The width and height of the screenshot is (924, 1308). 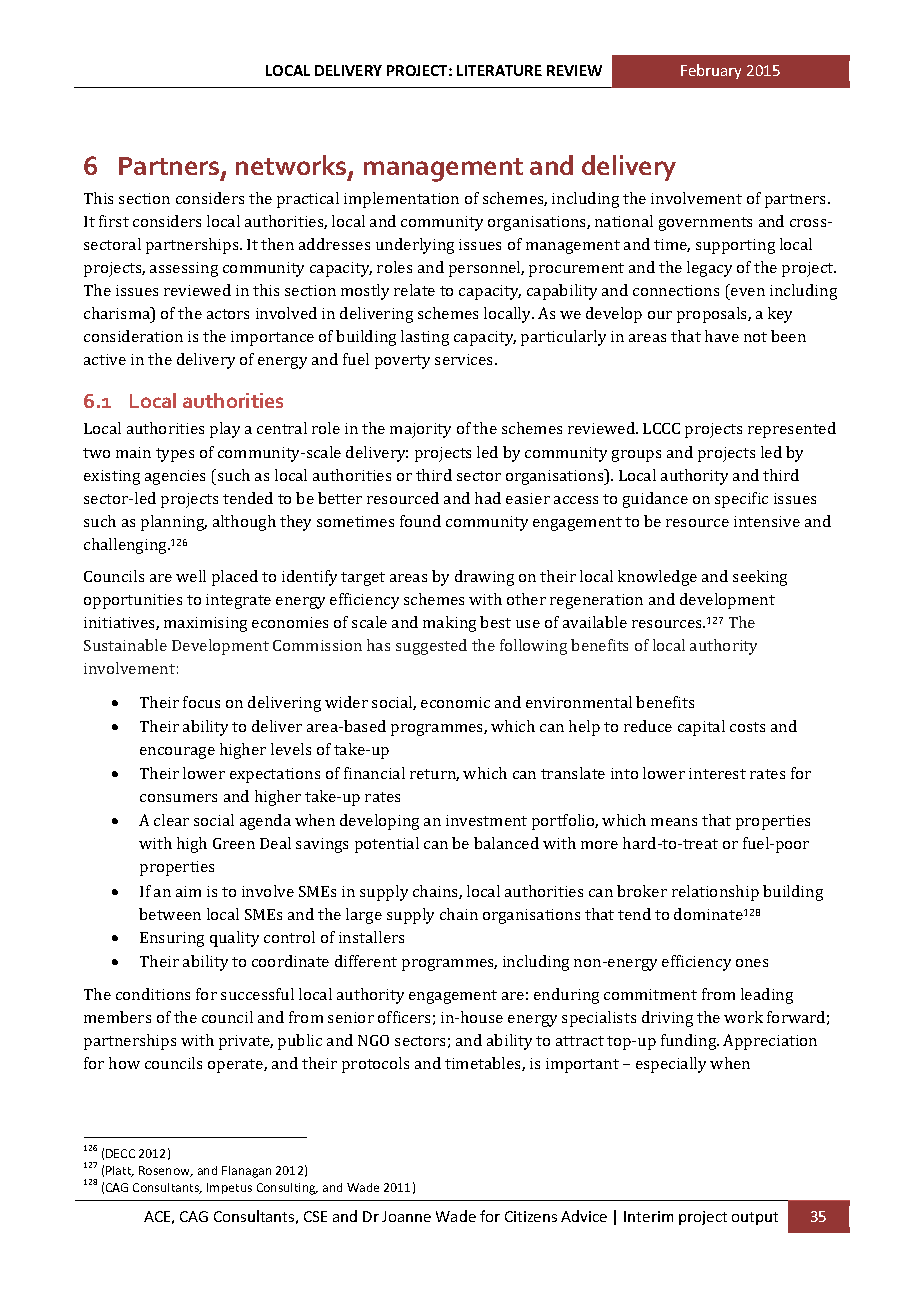 I want to click on found, so click(x=420, y=521).
